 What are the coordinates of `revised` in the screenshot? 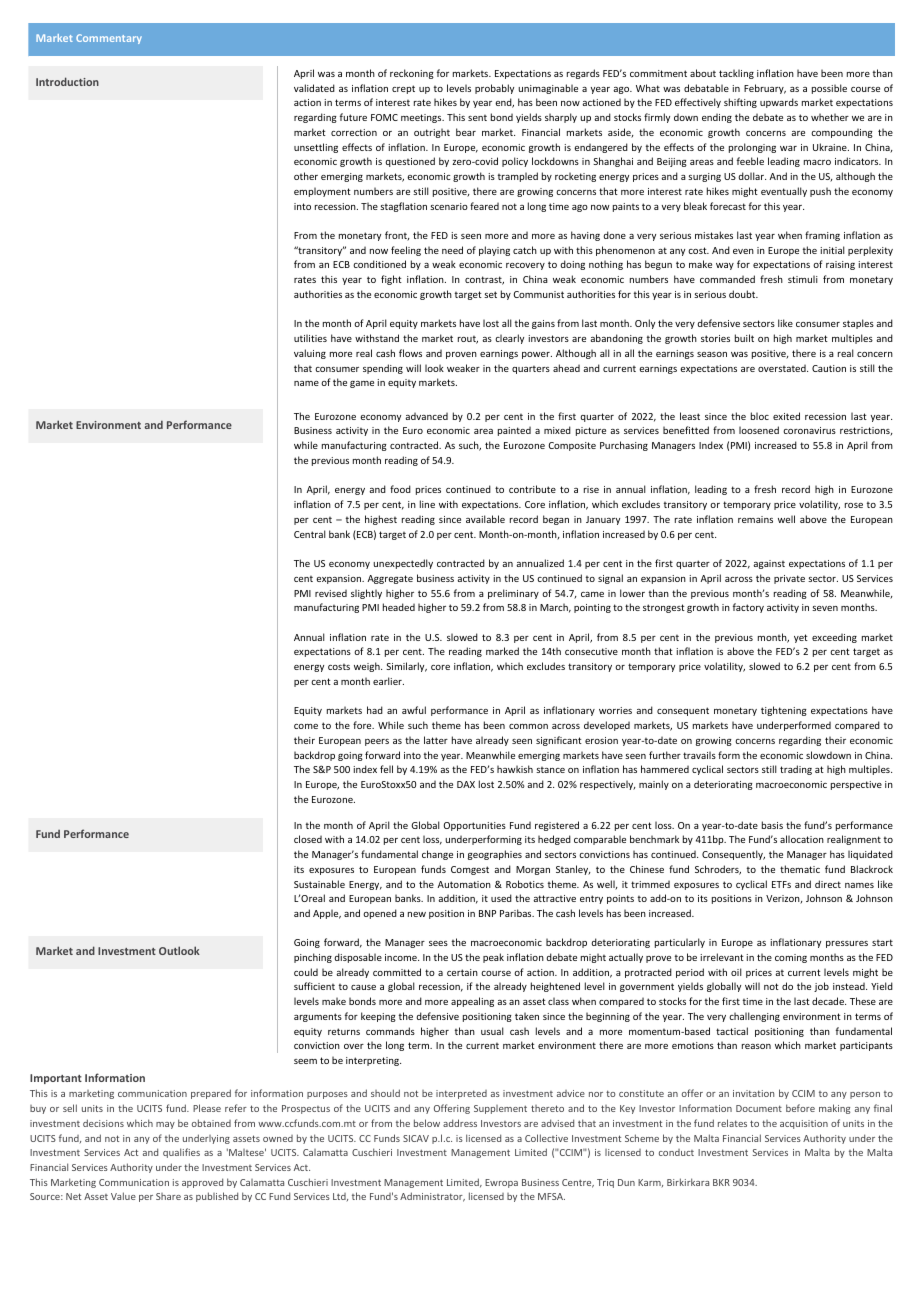 It's located at (331, 593).
